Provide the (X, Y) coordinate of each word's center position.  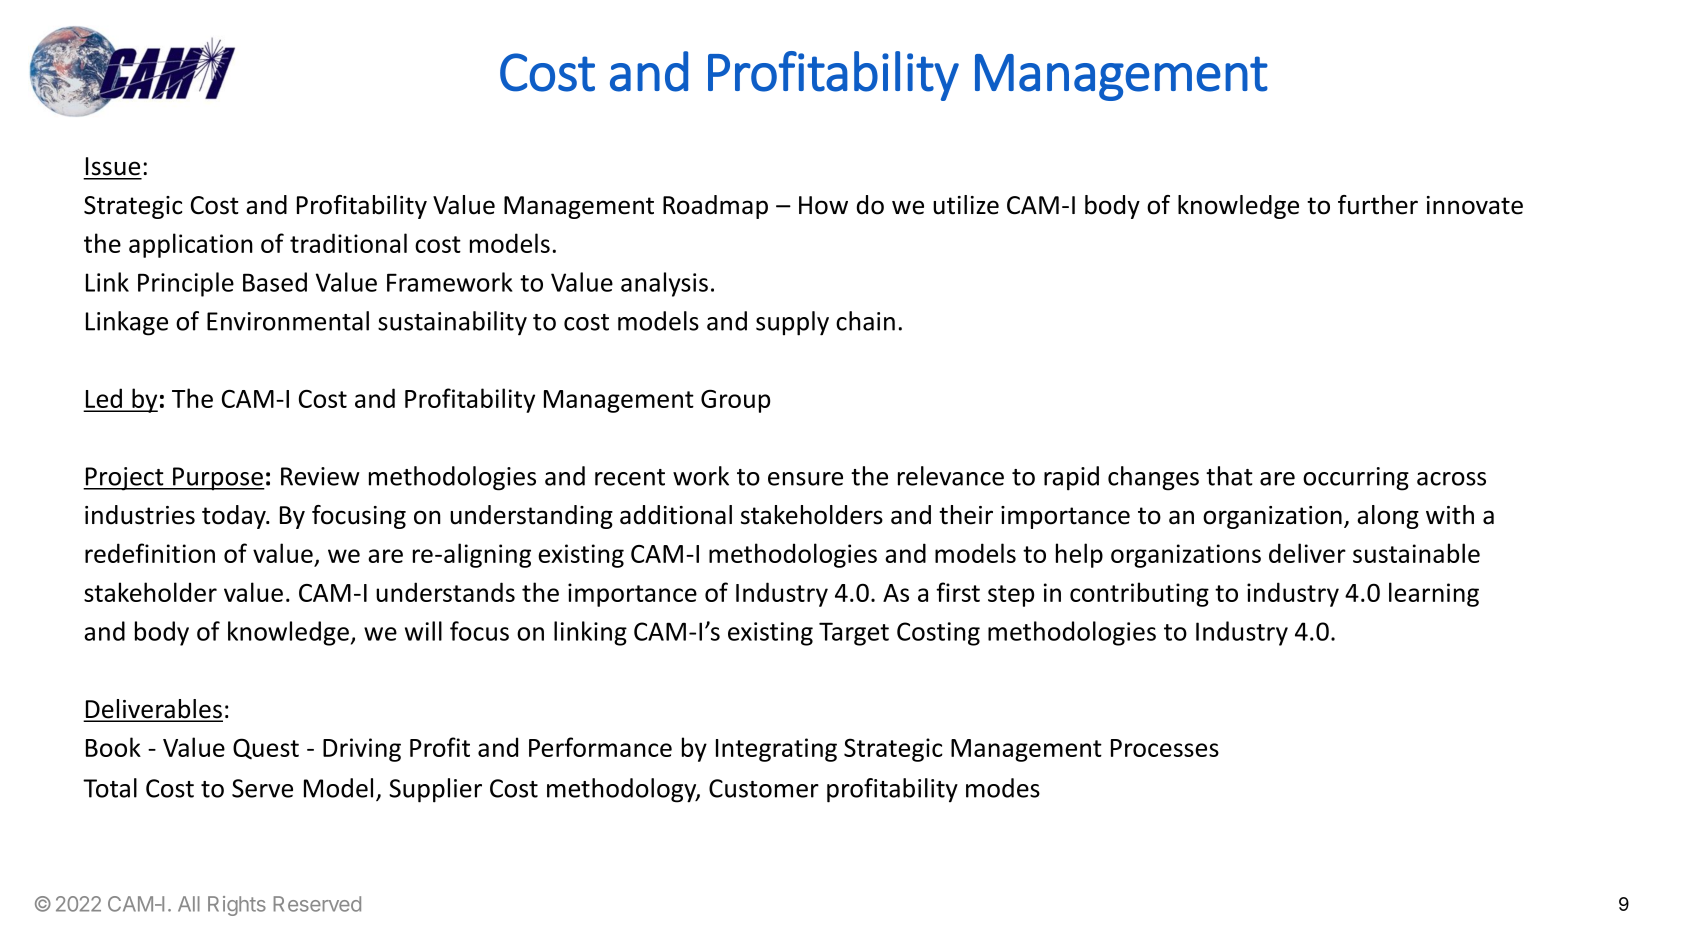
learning (1434, 594)
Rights (237, 906)
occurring (1356, 479)
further (1378, 205)
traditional (348, 243)
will (423, 631)
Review (320, 476)
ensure (805, 479)
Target (854, 634)
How (823, 205)
